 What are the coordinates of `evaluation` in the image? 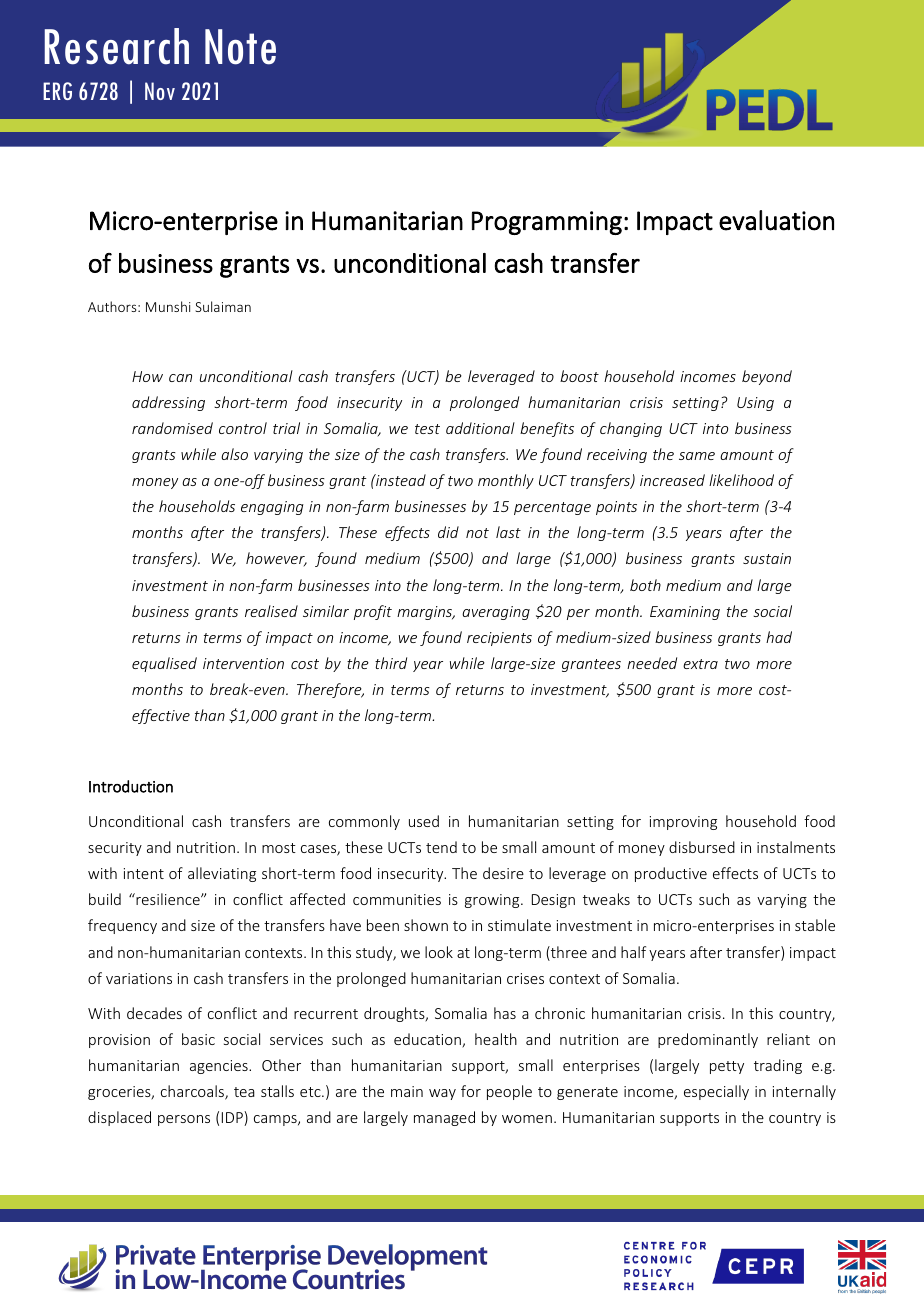 It's located at (776, 220).
